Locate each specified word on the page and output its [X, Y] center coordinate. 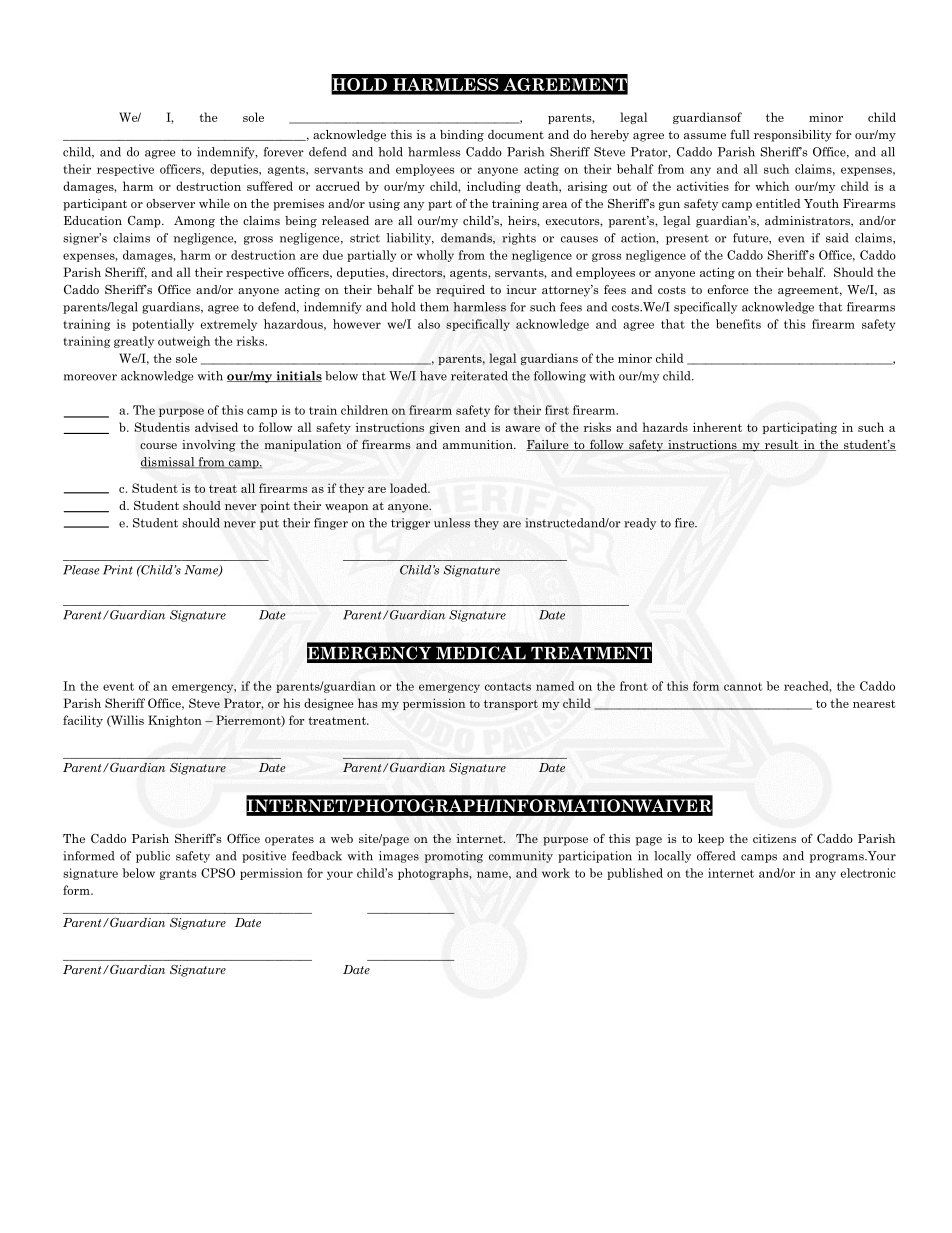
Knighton [175, 721]
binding [462, 136]
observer [170, 203]
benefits [738, 324]
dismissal [168, 463]
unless [452, 523]
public [153, 857]
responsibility [793, 136]
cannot [743, 686]
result [781, 445]
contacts [508, 686]
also [429, 324]
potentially [163, 325]
